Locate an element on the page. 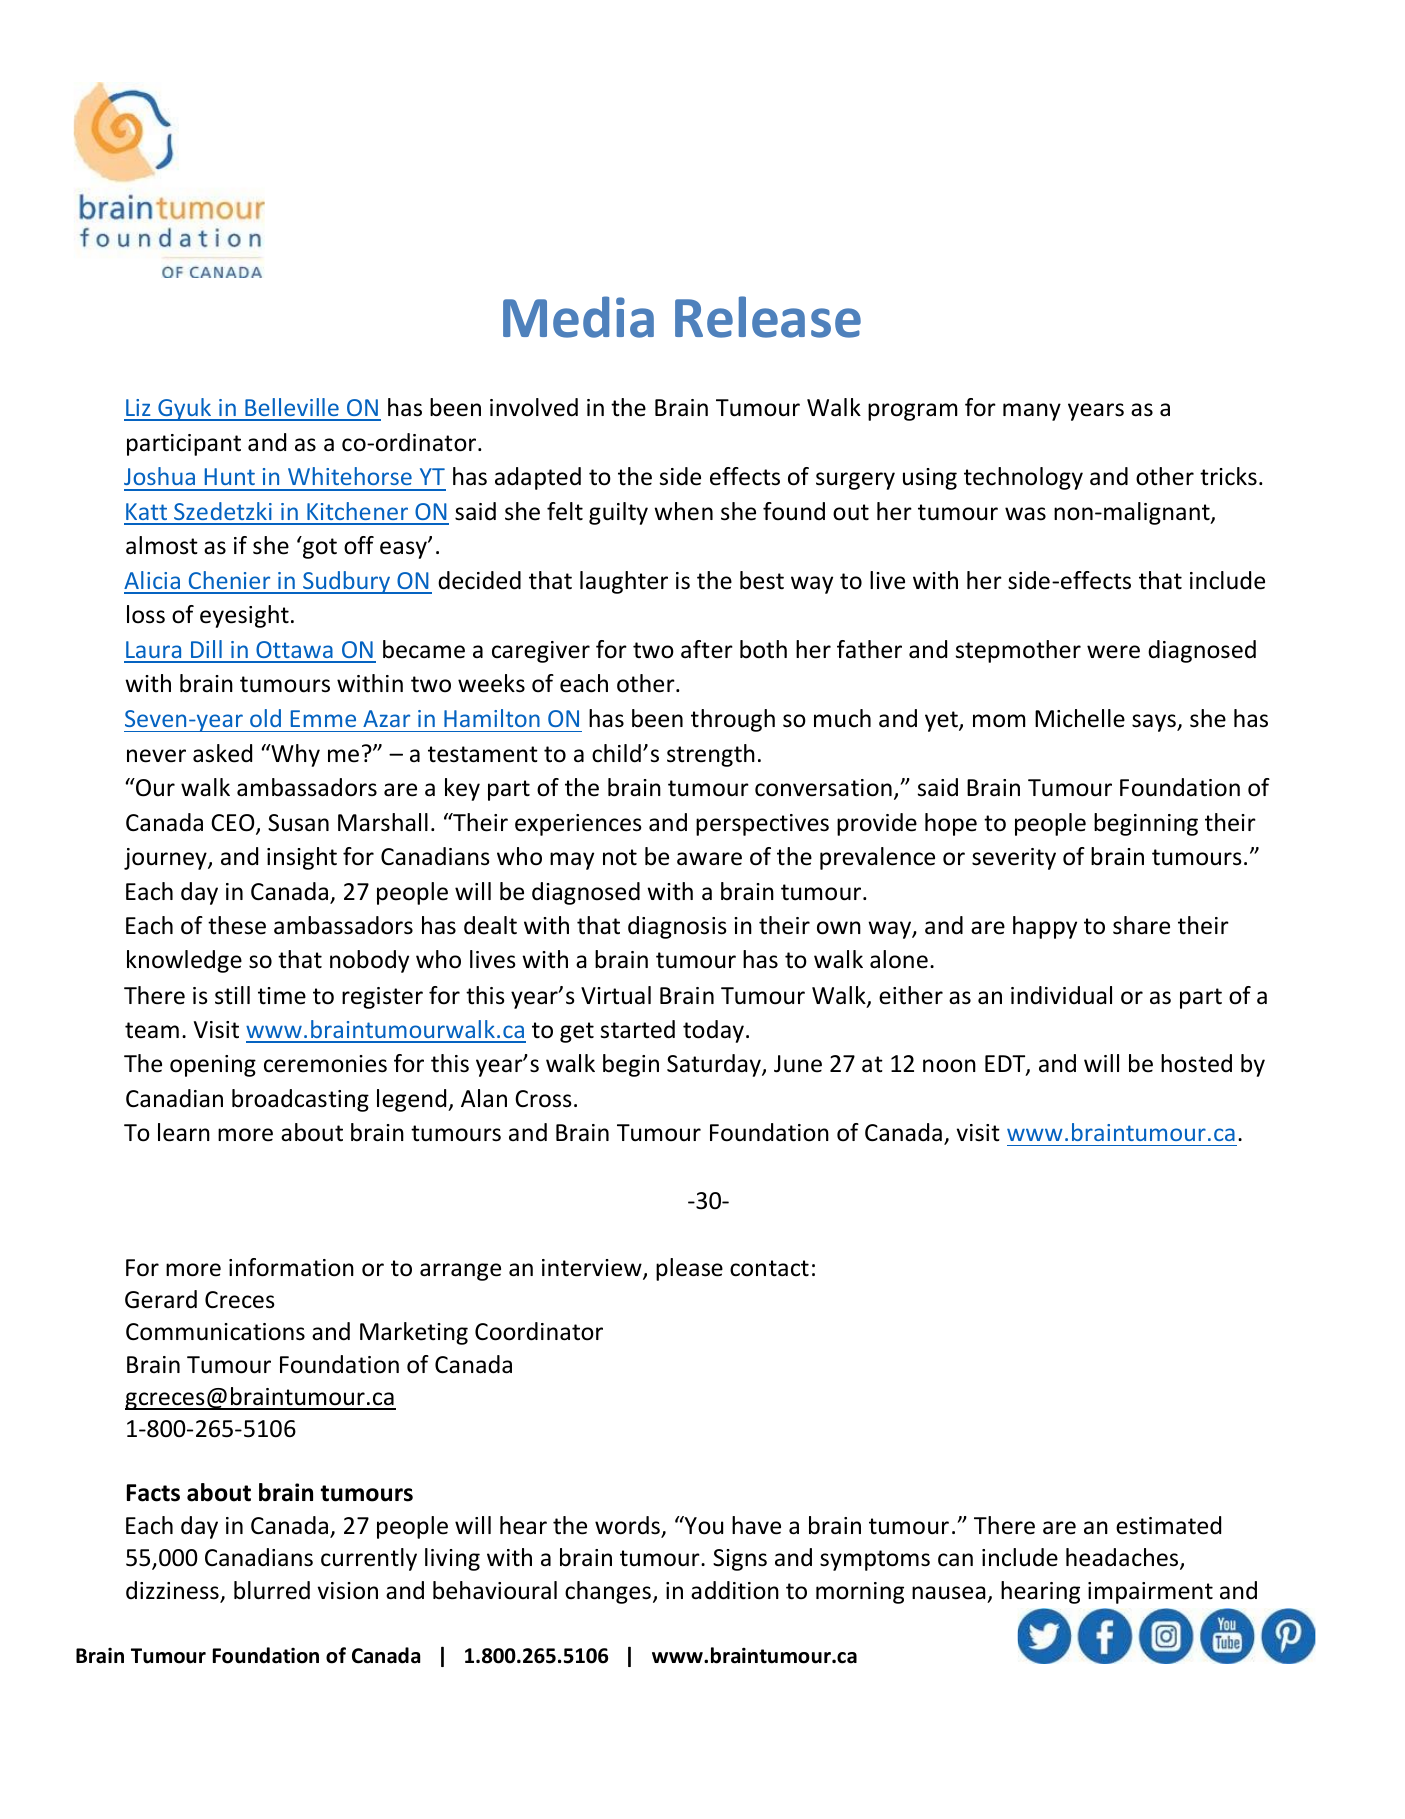  headaches is located at coordinates (1123, 1558).
